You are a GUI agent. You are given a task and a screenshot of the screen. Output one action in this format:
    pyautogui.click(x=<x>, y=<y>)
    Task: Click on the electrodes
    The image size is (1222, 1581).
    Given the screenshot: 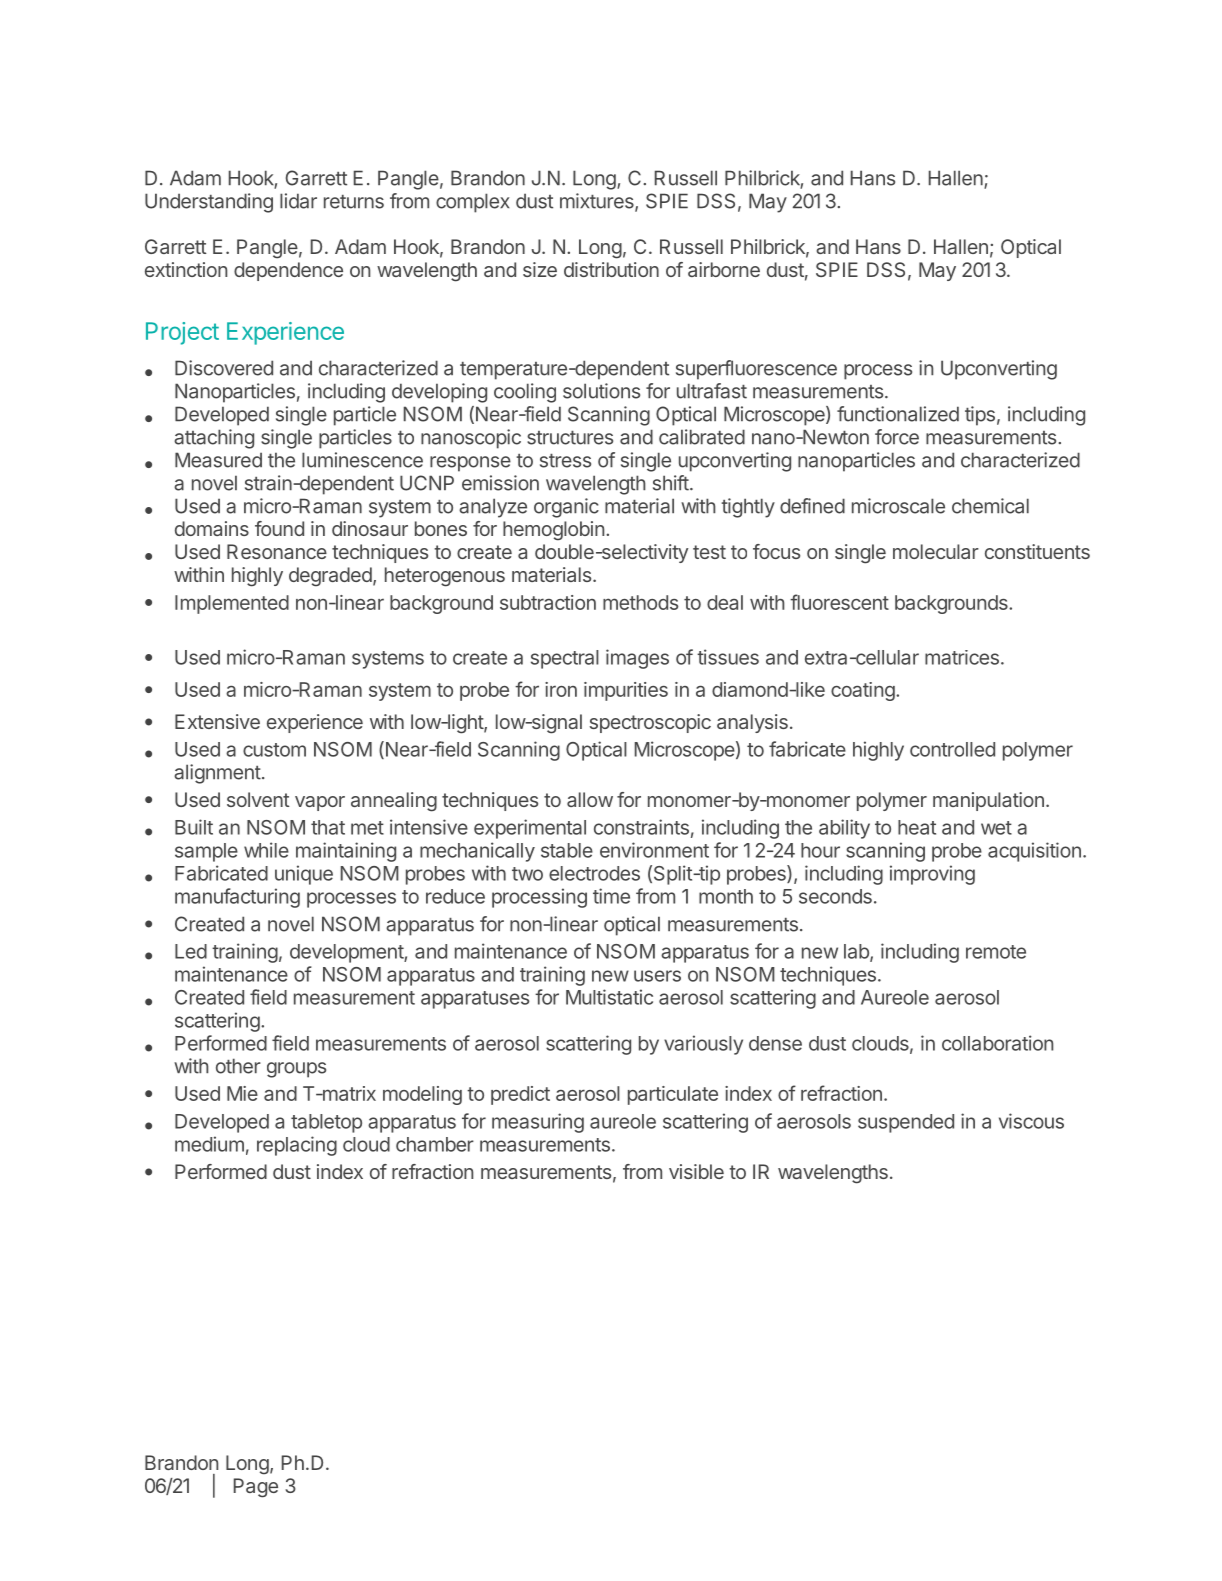 What is the action you would take?
    pyautogui.click(x=594, y=873)
